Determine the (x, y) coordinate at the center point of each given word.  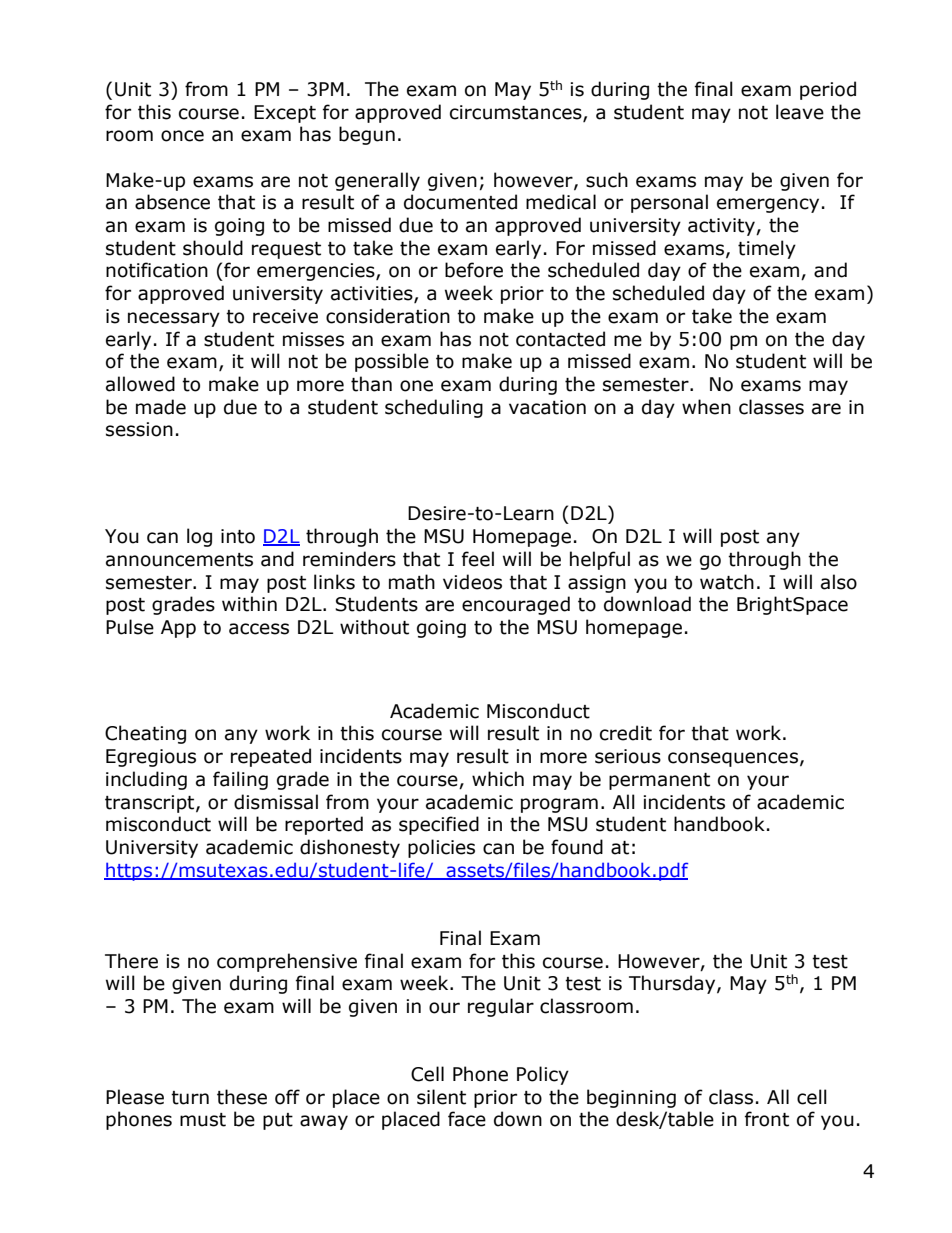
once (182, 136)
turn (190, 1098)
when (706, 407)
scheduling (434, 408)
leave (800, 112)
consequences (733, 759)
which (498, 779)
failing (240, 780)
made (161, 407)
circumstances (517, 113)
